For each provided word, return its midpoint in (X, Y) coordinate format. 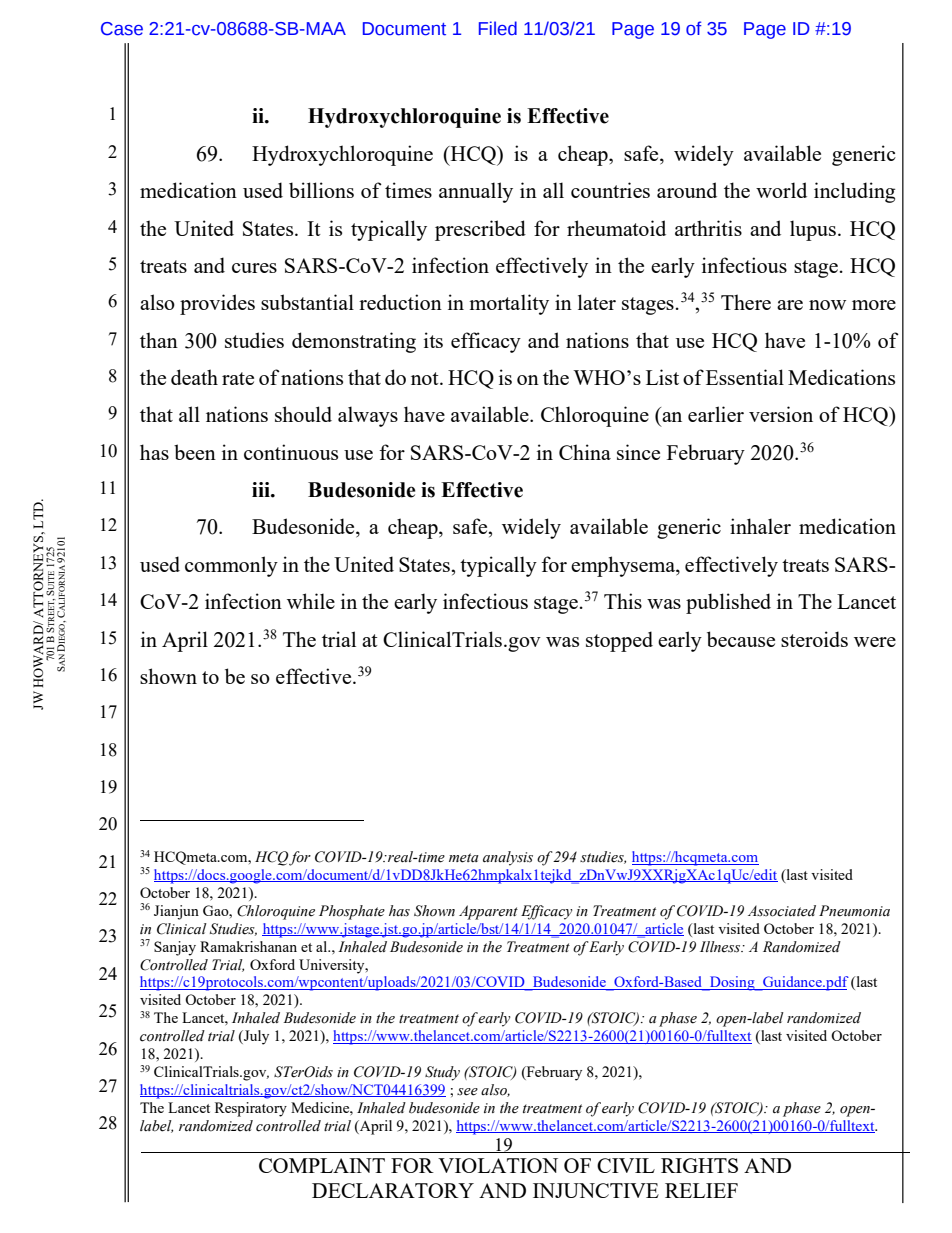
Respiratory (251, 1109)
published (728, 603)
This (623, 601)
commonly (231, 566)
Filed (498, 28)
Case (122, 29)
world (781, 190)
